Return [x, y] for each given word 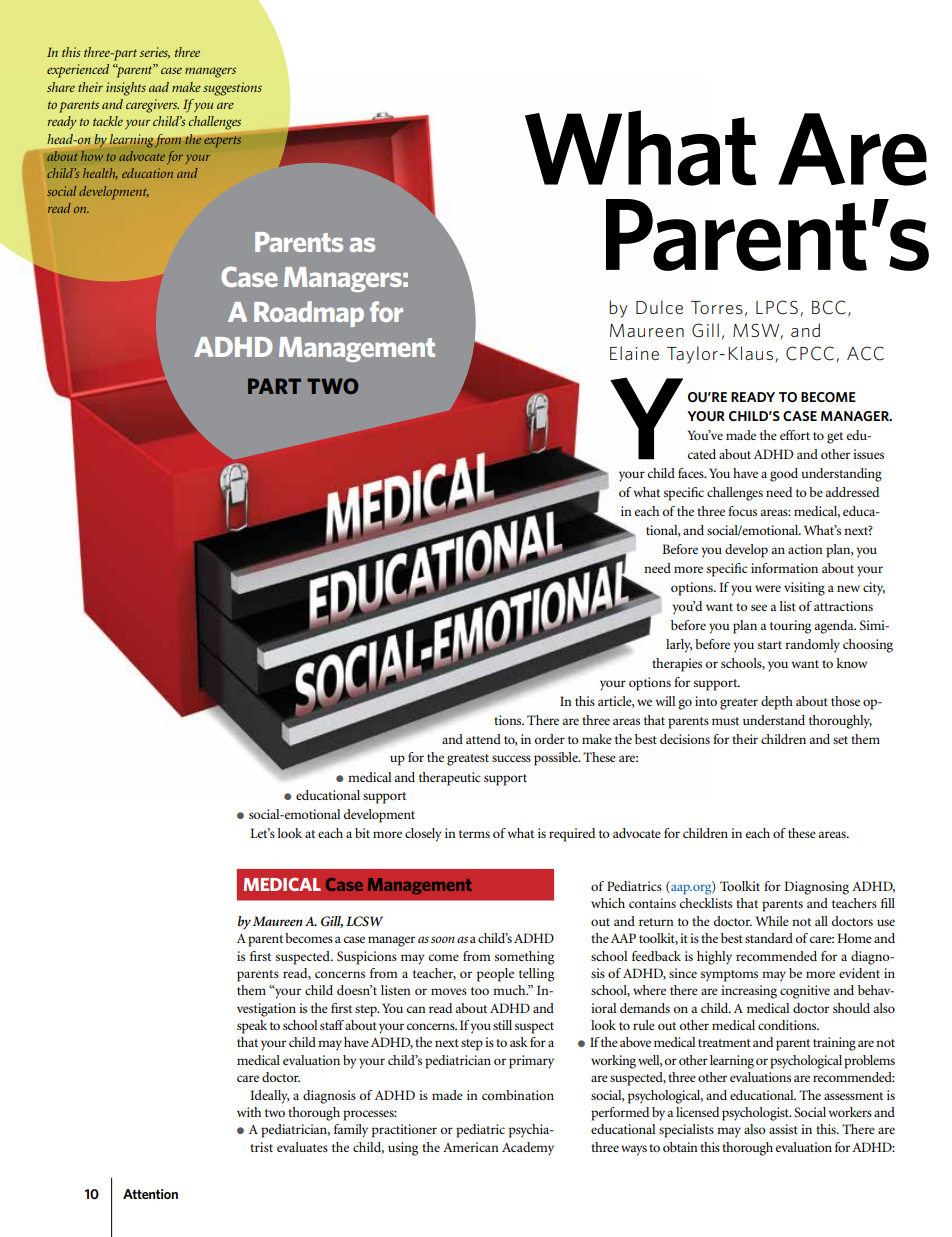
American [471, 1147]
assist [783, 1129]
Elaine [634, 353]
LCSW [364, 921]
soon [443, 939]
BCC [829, 307]
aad [159, 87]
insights [126, 89]
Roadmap [309, 314]
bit [362, 833]
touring [790, 627]
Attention [150, 1194]
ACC [865, 353]
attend [483, 739]
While [772, 921]
